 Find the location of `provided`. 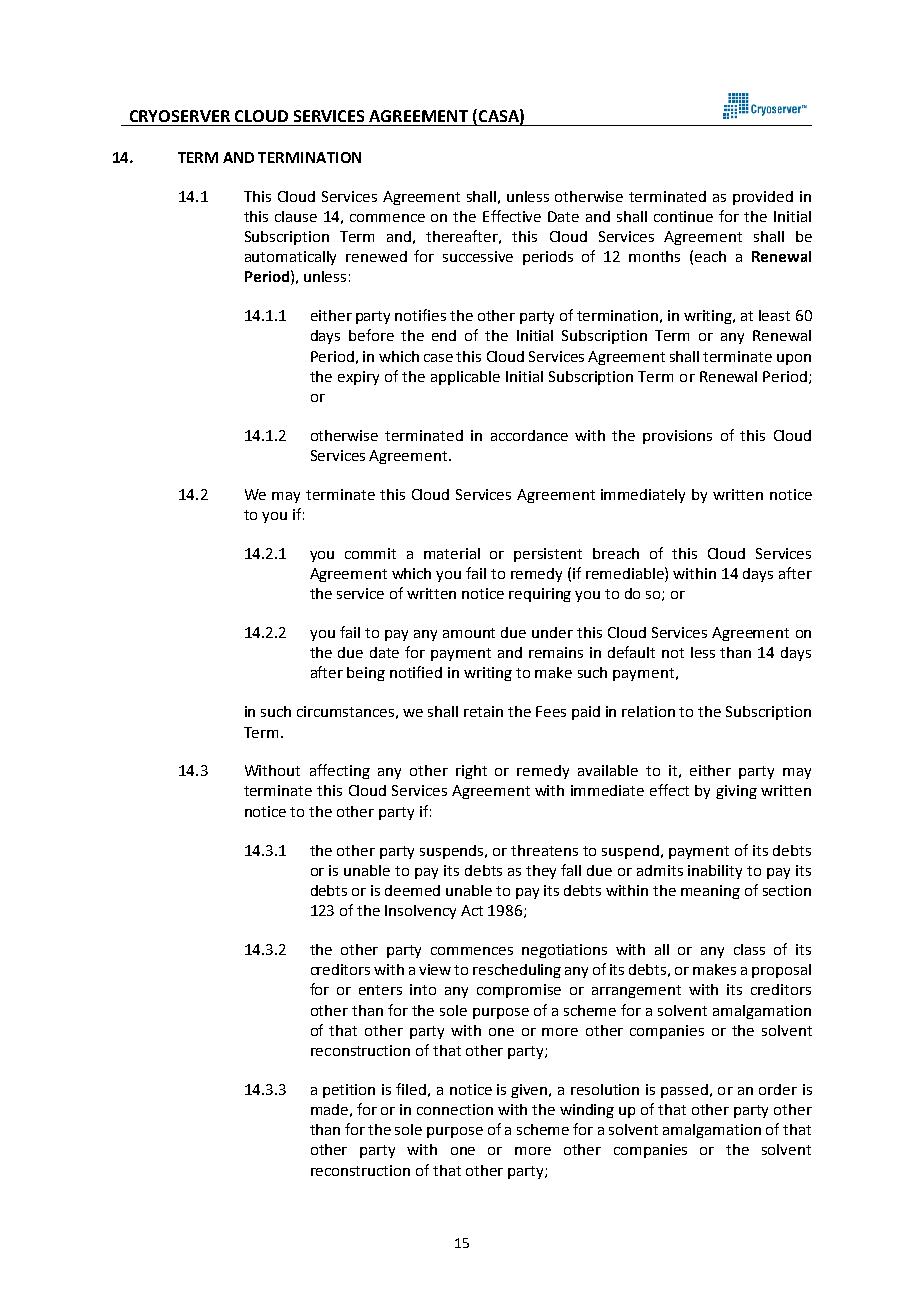

provided is located at coordinates (763, 198).
